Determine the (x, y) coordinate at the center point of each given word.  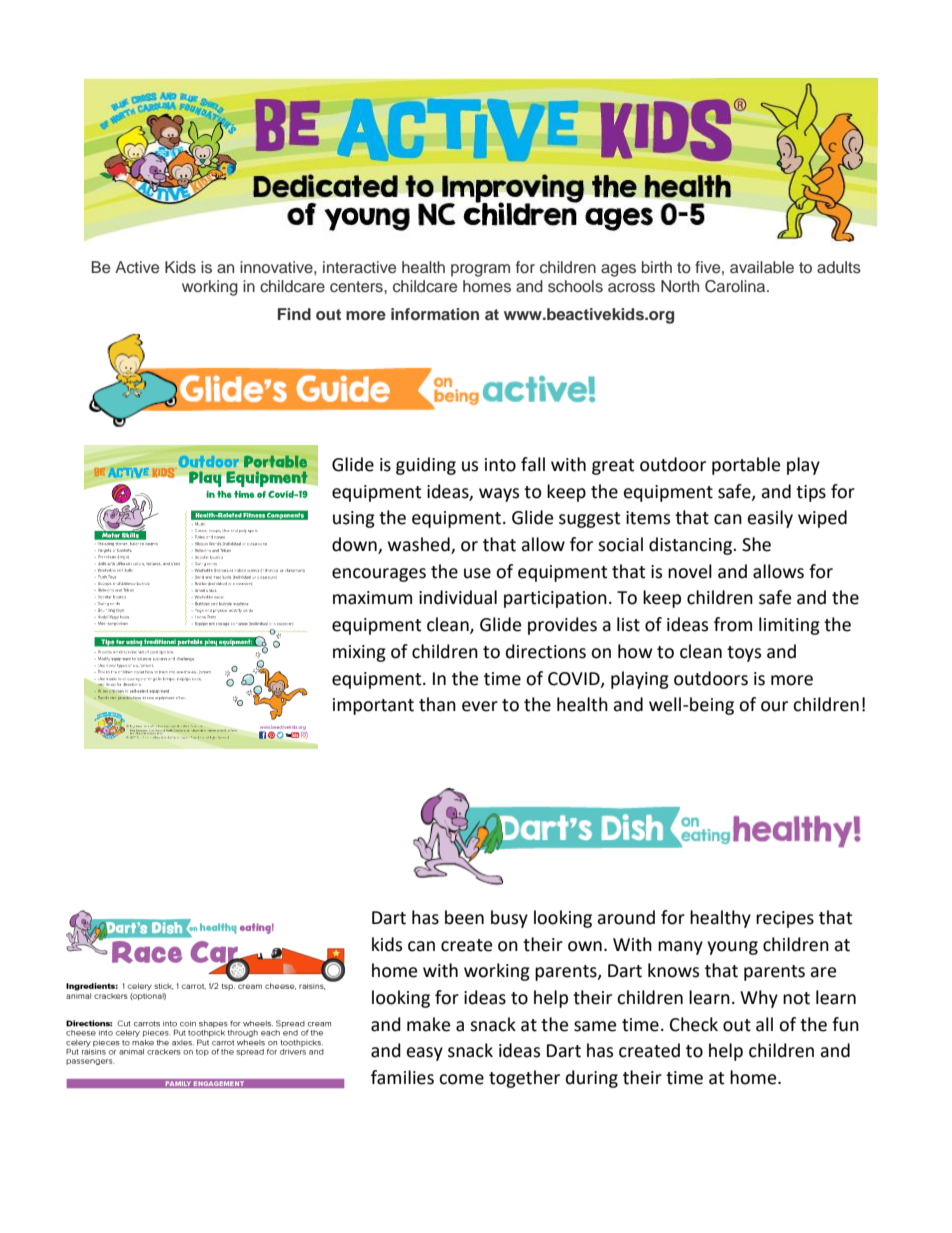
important (373, 706)
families (402, 1077)
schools (575, 286)
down (355, 545)
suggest (589, 520)
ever (480, 706)
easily (770, 519)
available (762, 267)
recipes (785, 919)
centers (357, 287)
